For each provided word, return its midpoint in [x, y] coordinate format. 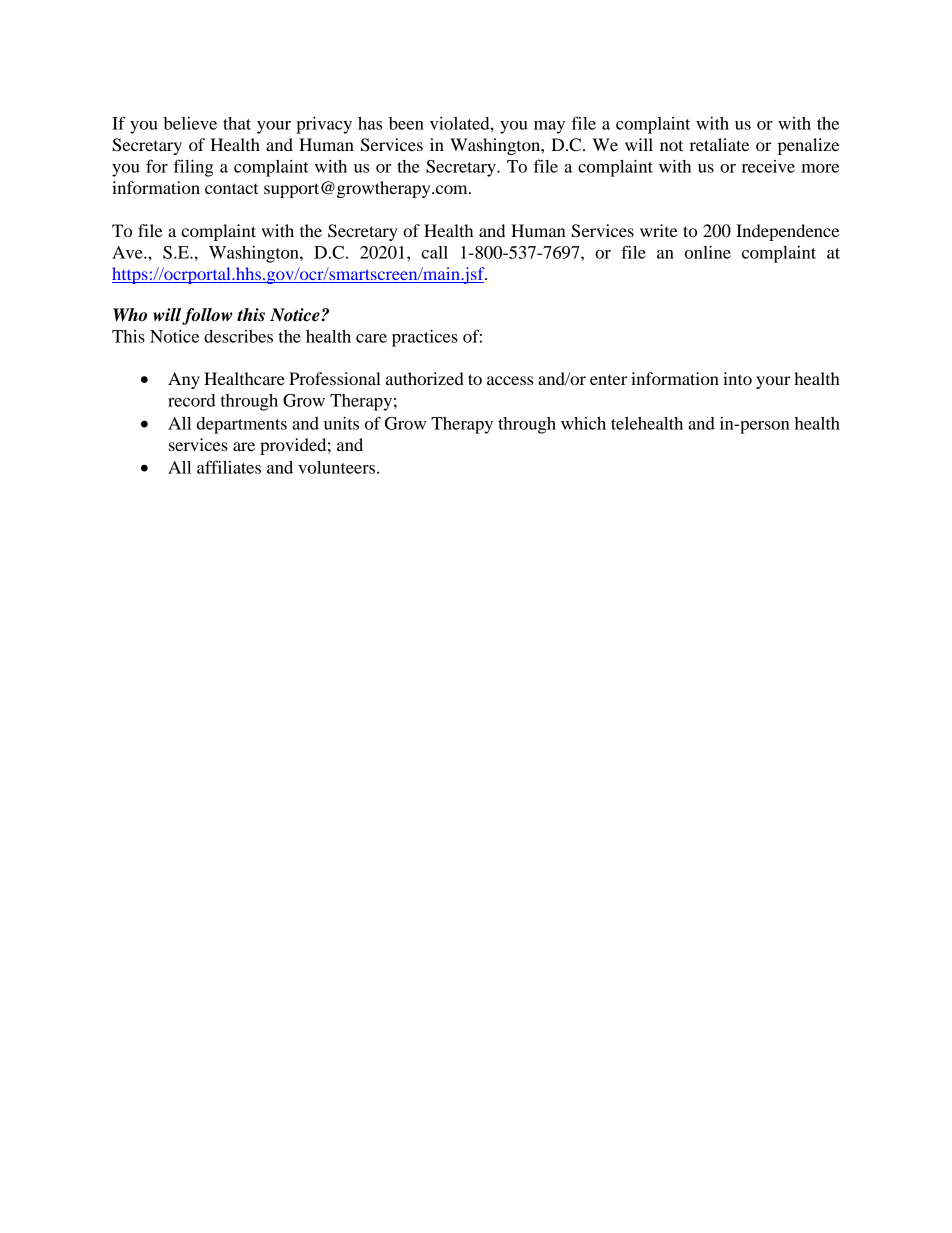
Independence [787, 232]
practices [425, 338]
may [549, 127]
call [434, 252]
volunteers [338, 467]
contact [231, 188]
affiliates [229, 467]
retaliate [719, 144]
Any [184, 380]
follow [207, 316]
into [737, 378]
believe [190, 123]
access [510, 380]
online [708, 252]
